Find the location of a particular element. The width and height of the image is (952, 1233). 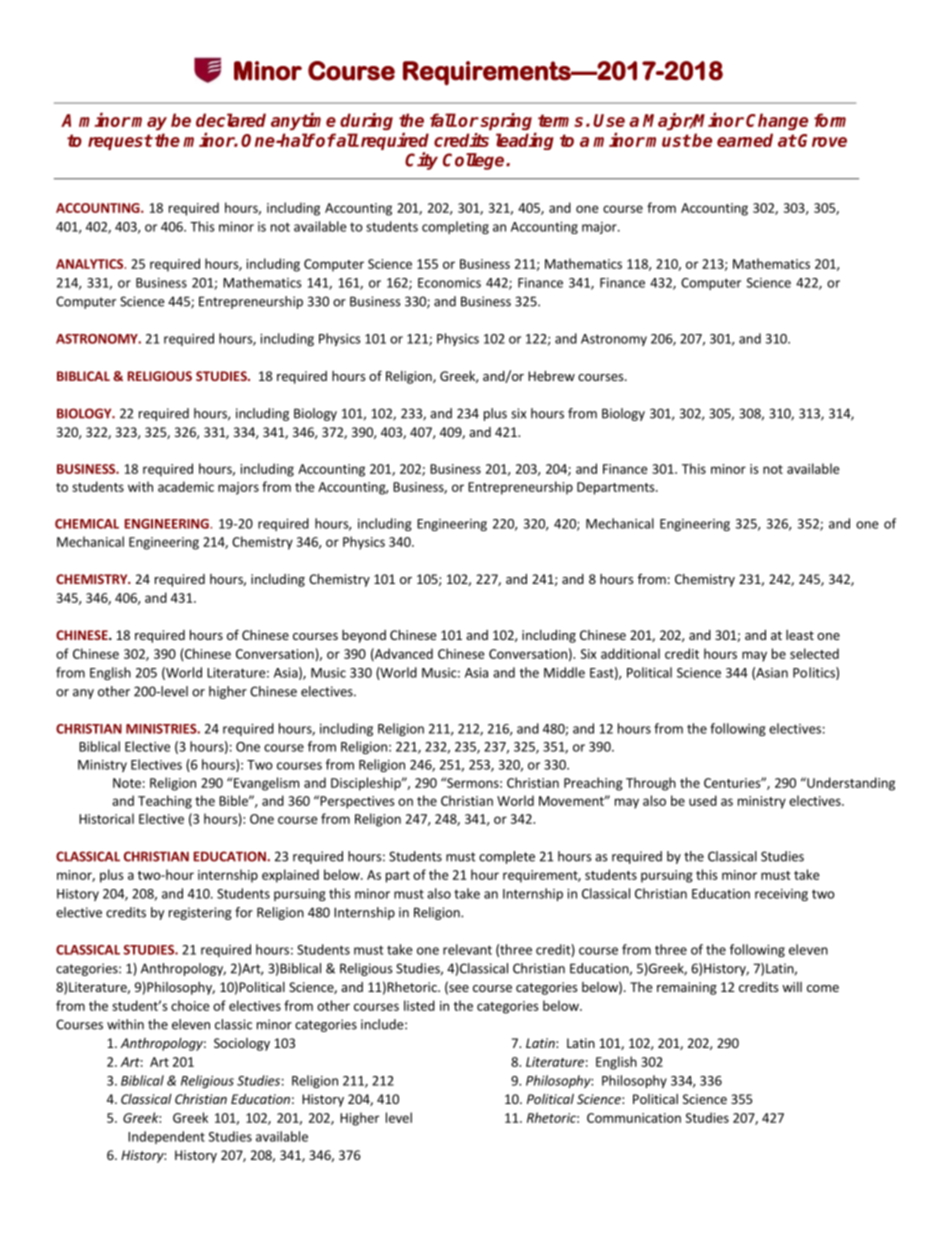

Independent is located at coordinates (166, 1137).
